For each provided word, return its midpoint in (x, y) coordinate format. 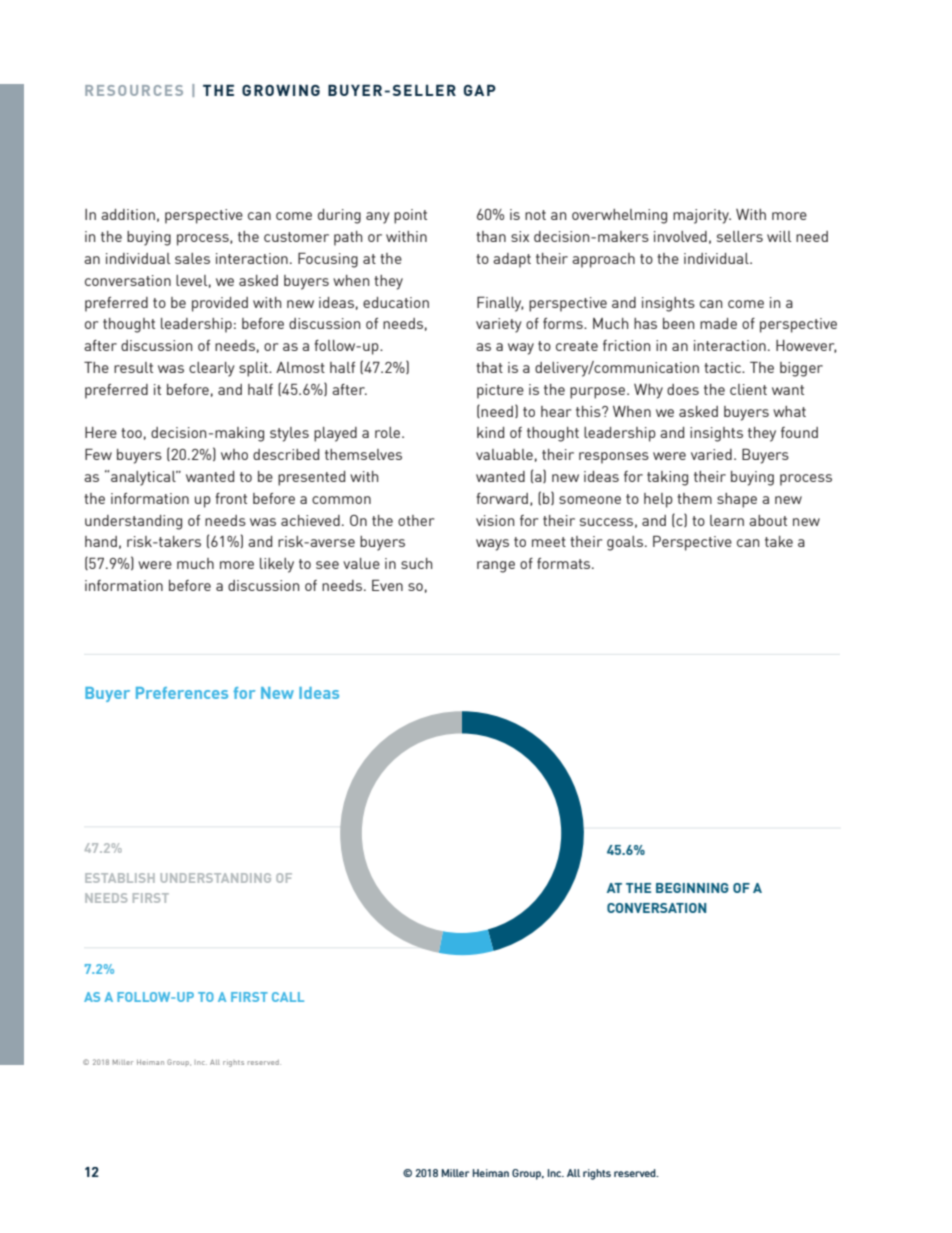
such (416, 563)
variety (499, 325)
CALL (288, 997)
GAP (480, 90)
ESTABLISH (120, 878)
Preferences (182, 693)
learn (727, 520)
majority (702, 216)
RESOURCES (134, 90)
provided (220, 304)
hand (101, 541)
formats (565, 563)
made (718, 323)
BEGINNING (692, 888)
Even (387, 585)
